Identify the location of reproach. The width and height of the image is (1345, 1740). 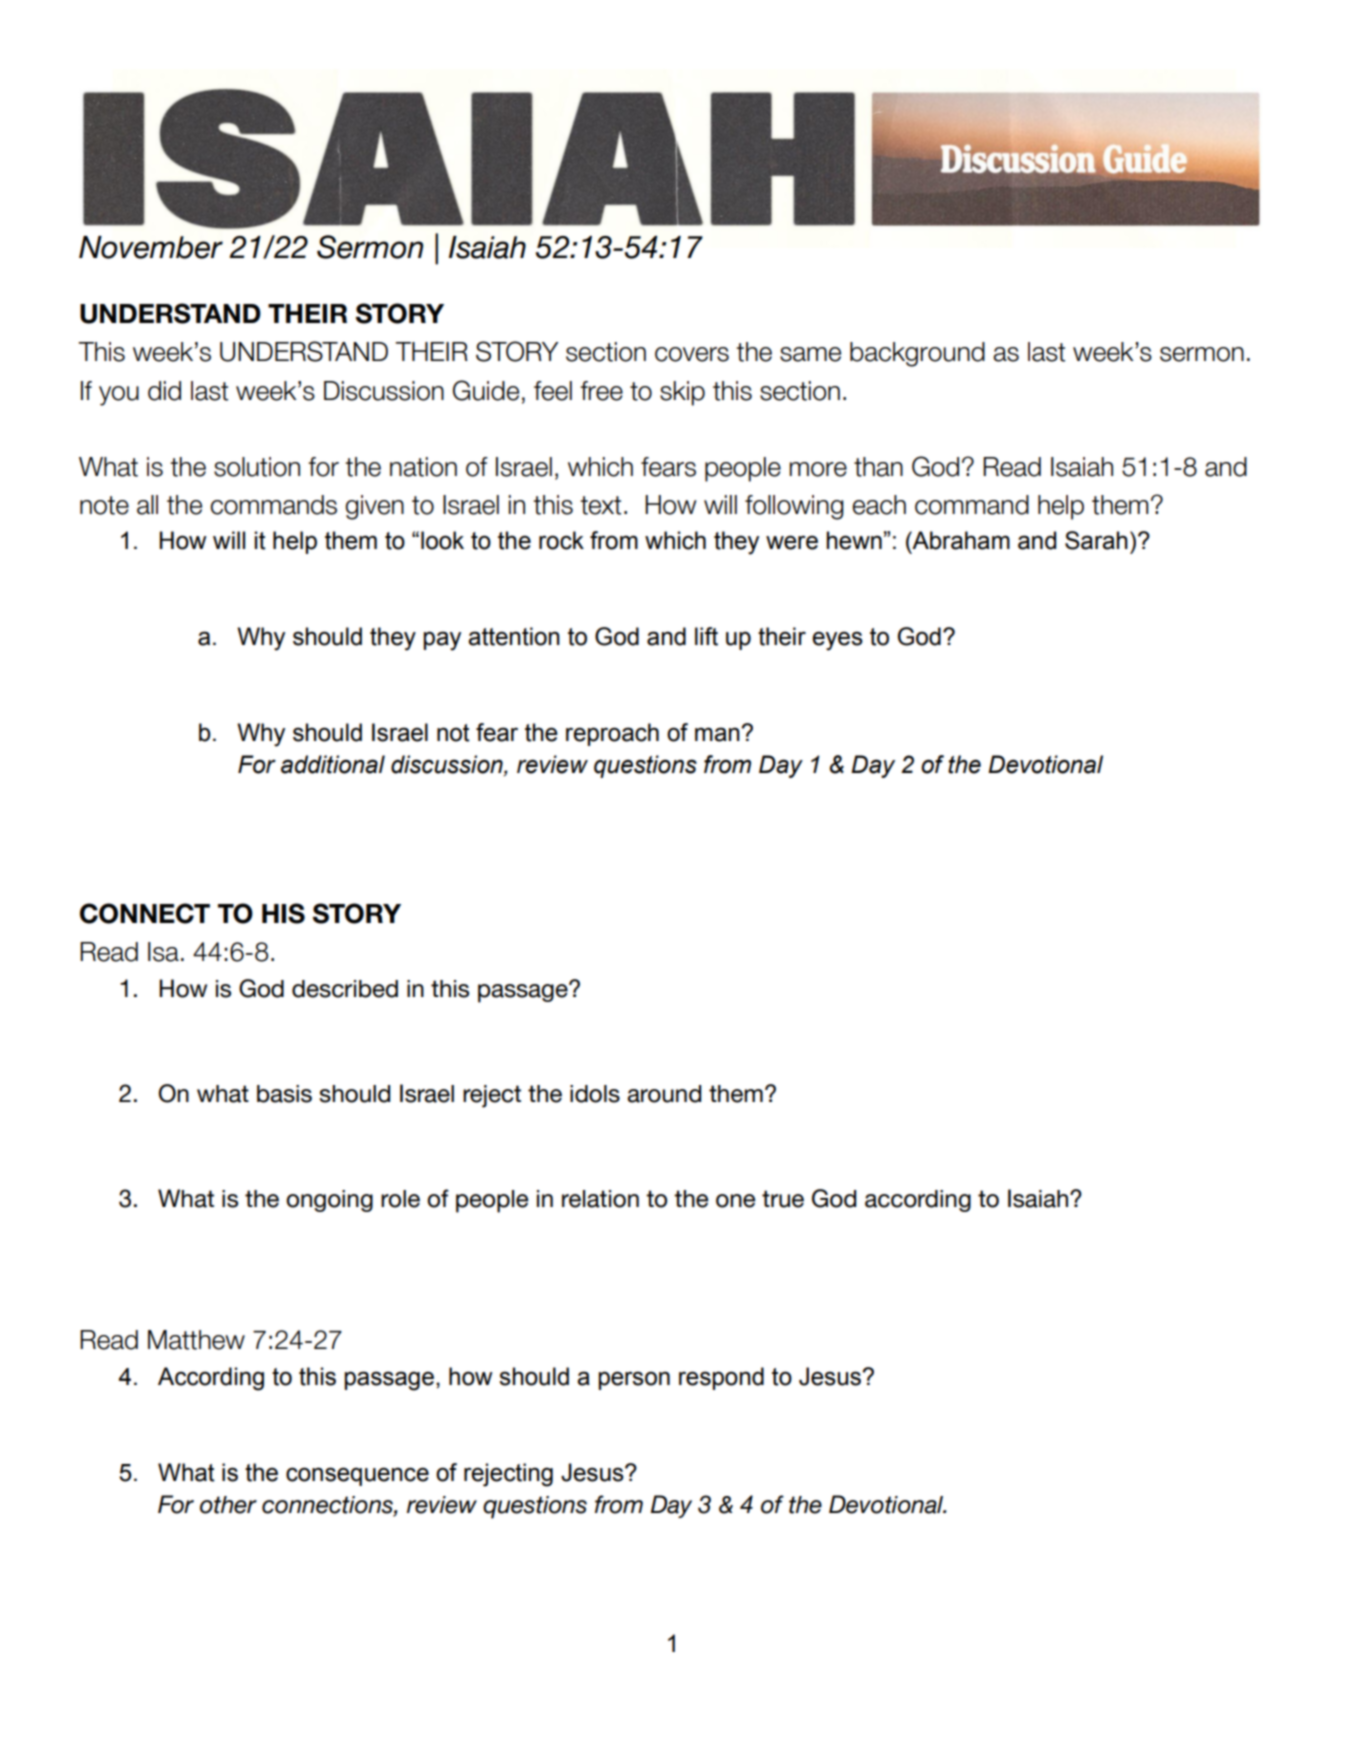
(612, 734).
